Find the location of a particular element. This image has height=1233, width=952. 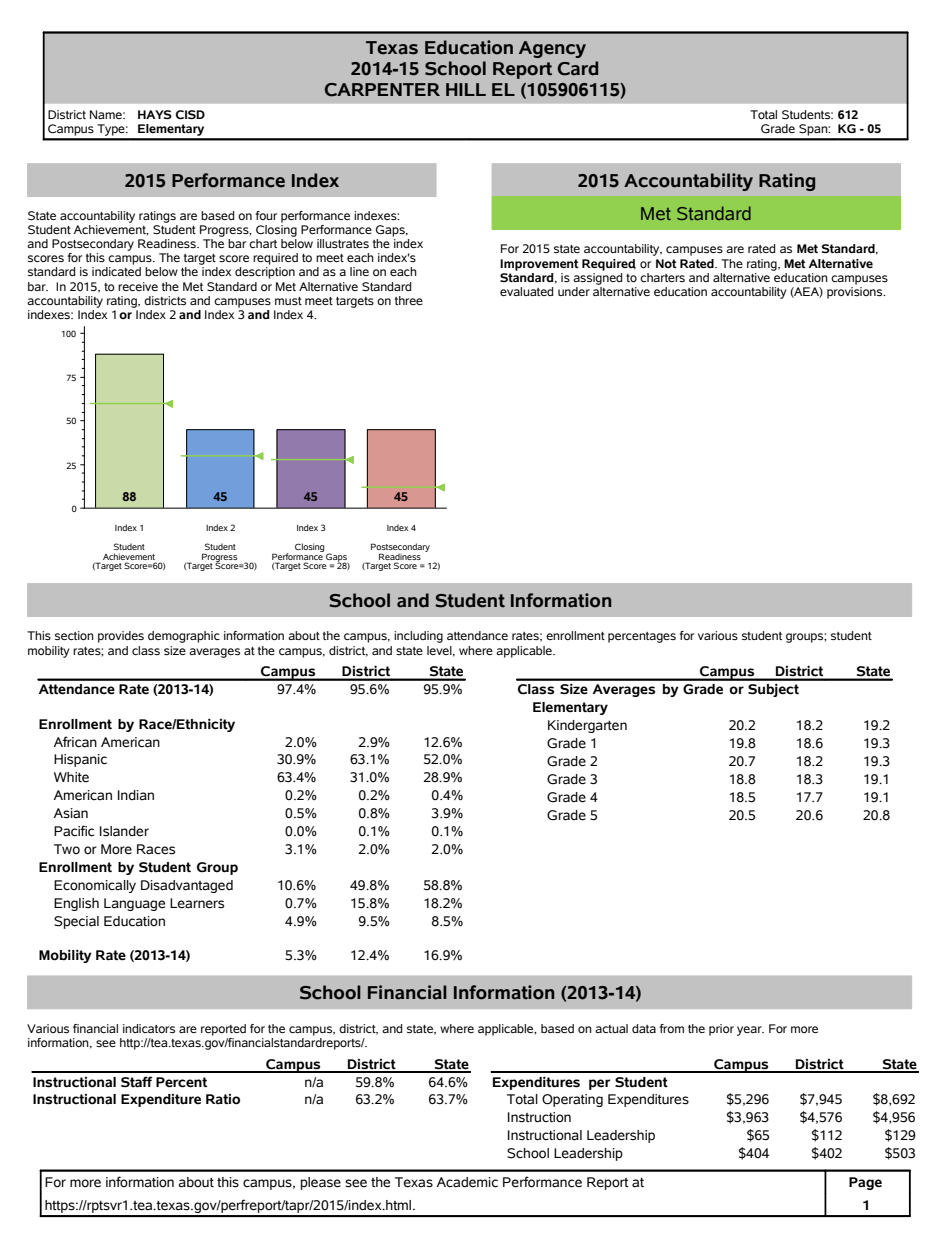

Card is located at coordinates (578, 68).
